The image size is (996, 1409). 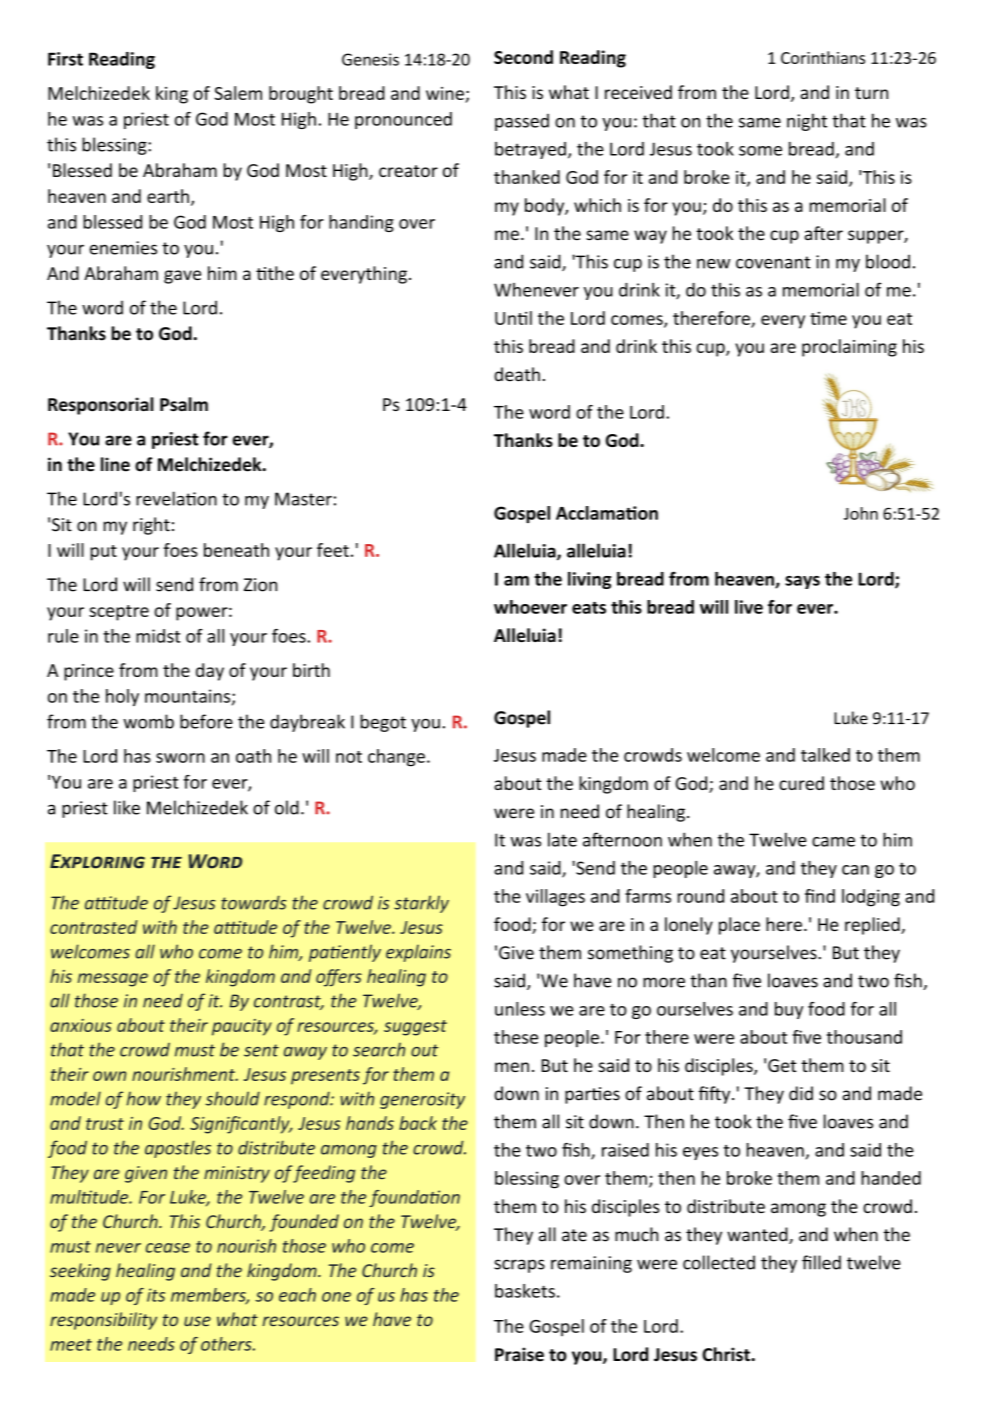 What do you see at coordinates (807, 122) in the document?
I see `night` at bounding box center [807, 122].
